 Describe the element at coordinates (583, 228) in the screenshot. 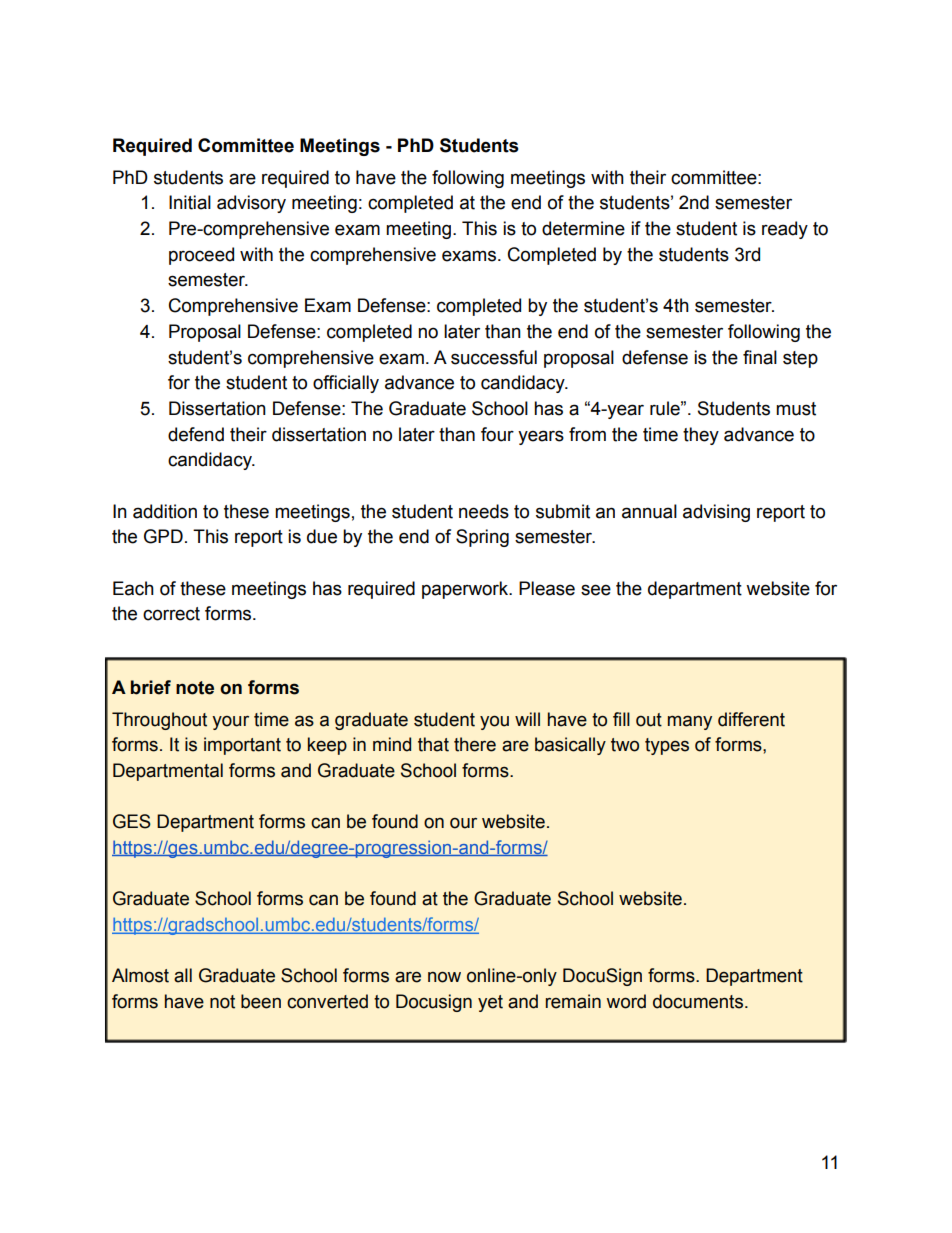

I see `determine` at that location.
